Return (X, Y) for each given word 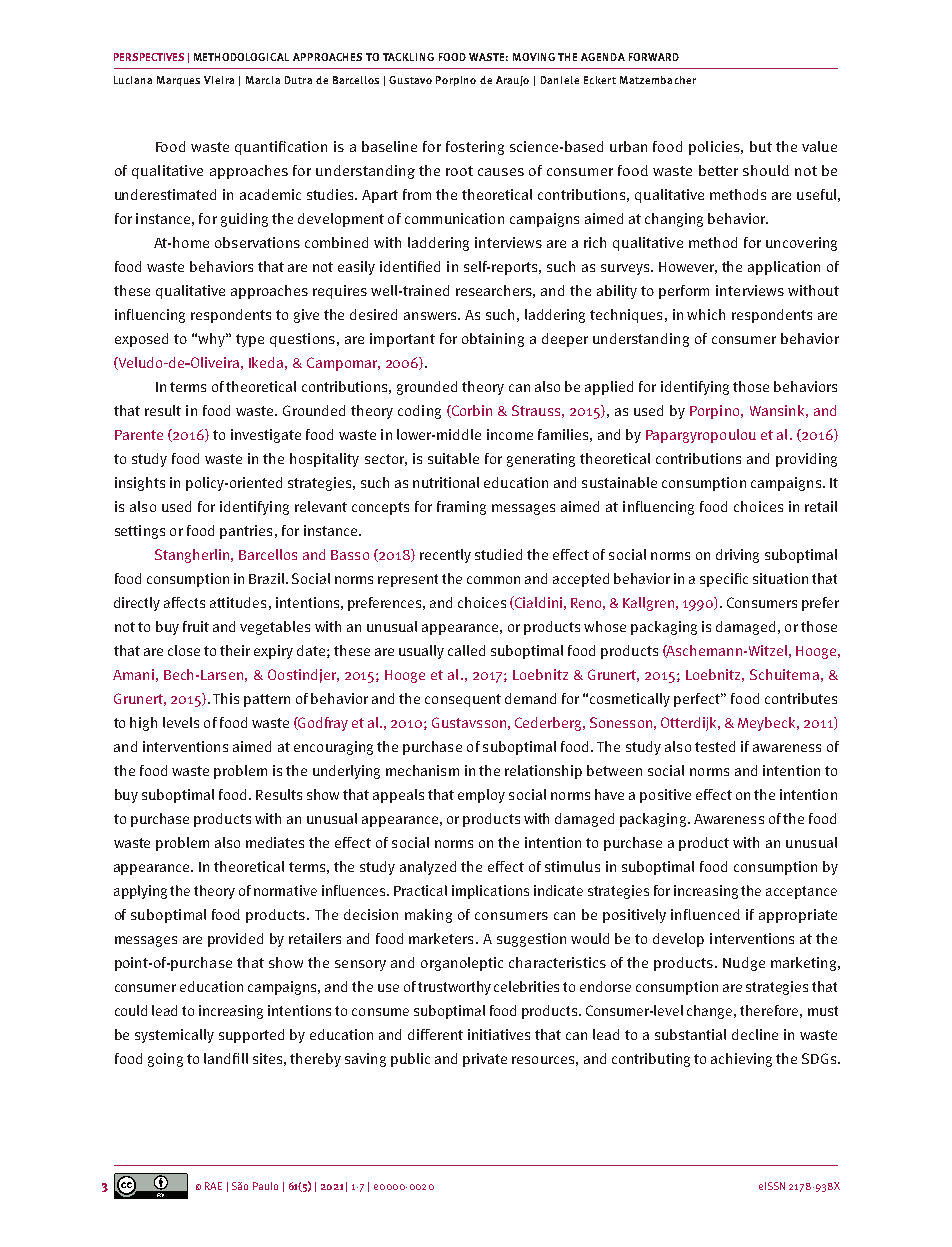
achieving (741, 1060)
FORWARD (654, 57)
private (485, 1060)
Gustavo (410, 80)
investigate (266, 436)
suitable (453, 458)
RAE (213, 1186)
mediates (275, 842)
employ (481, 796)
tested (715, 746)
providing (806, 460)
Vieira (219, 80)
